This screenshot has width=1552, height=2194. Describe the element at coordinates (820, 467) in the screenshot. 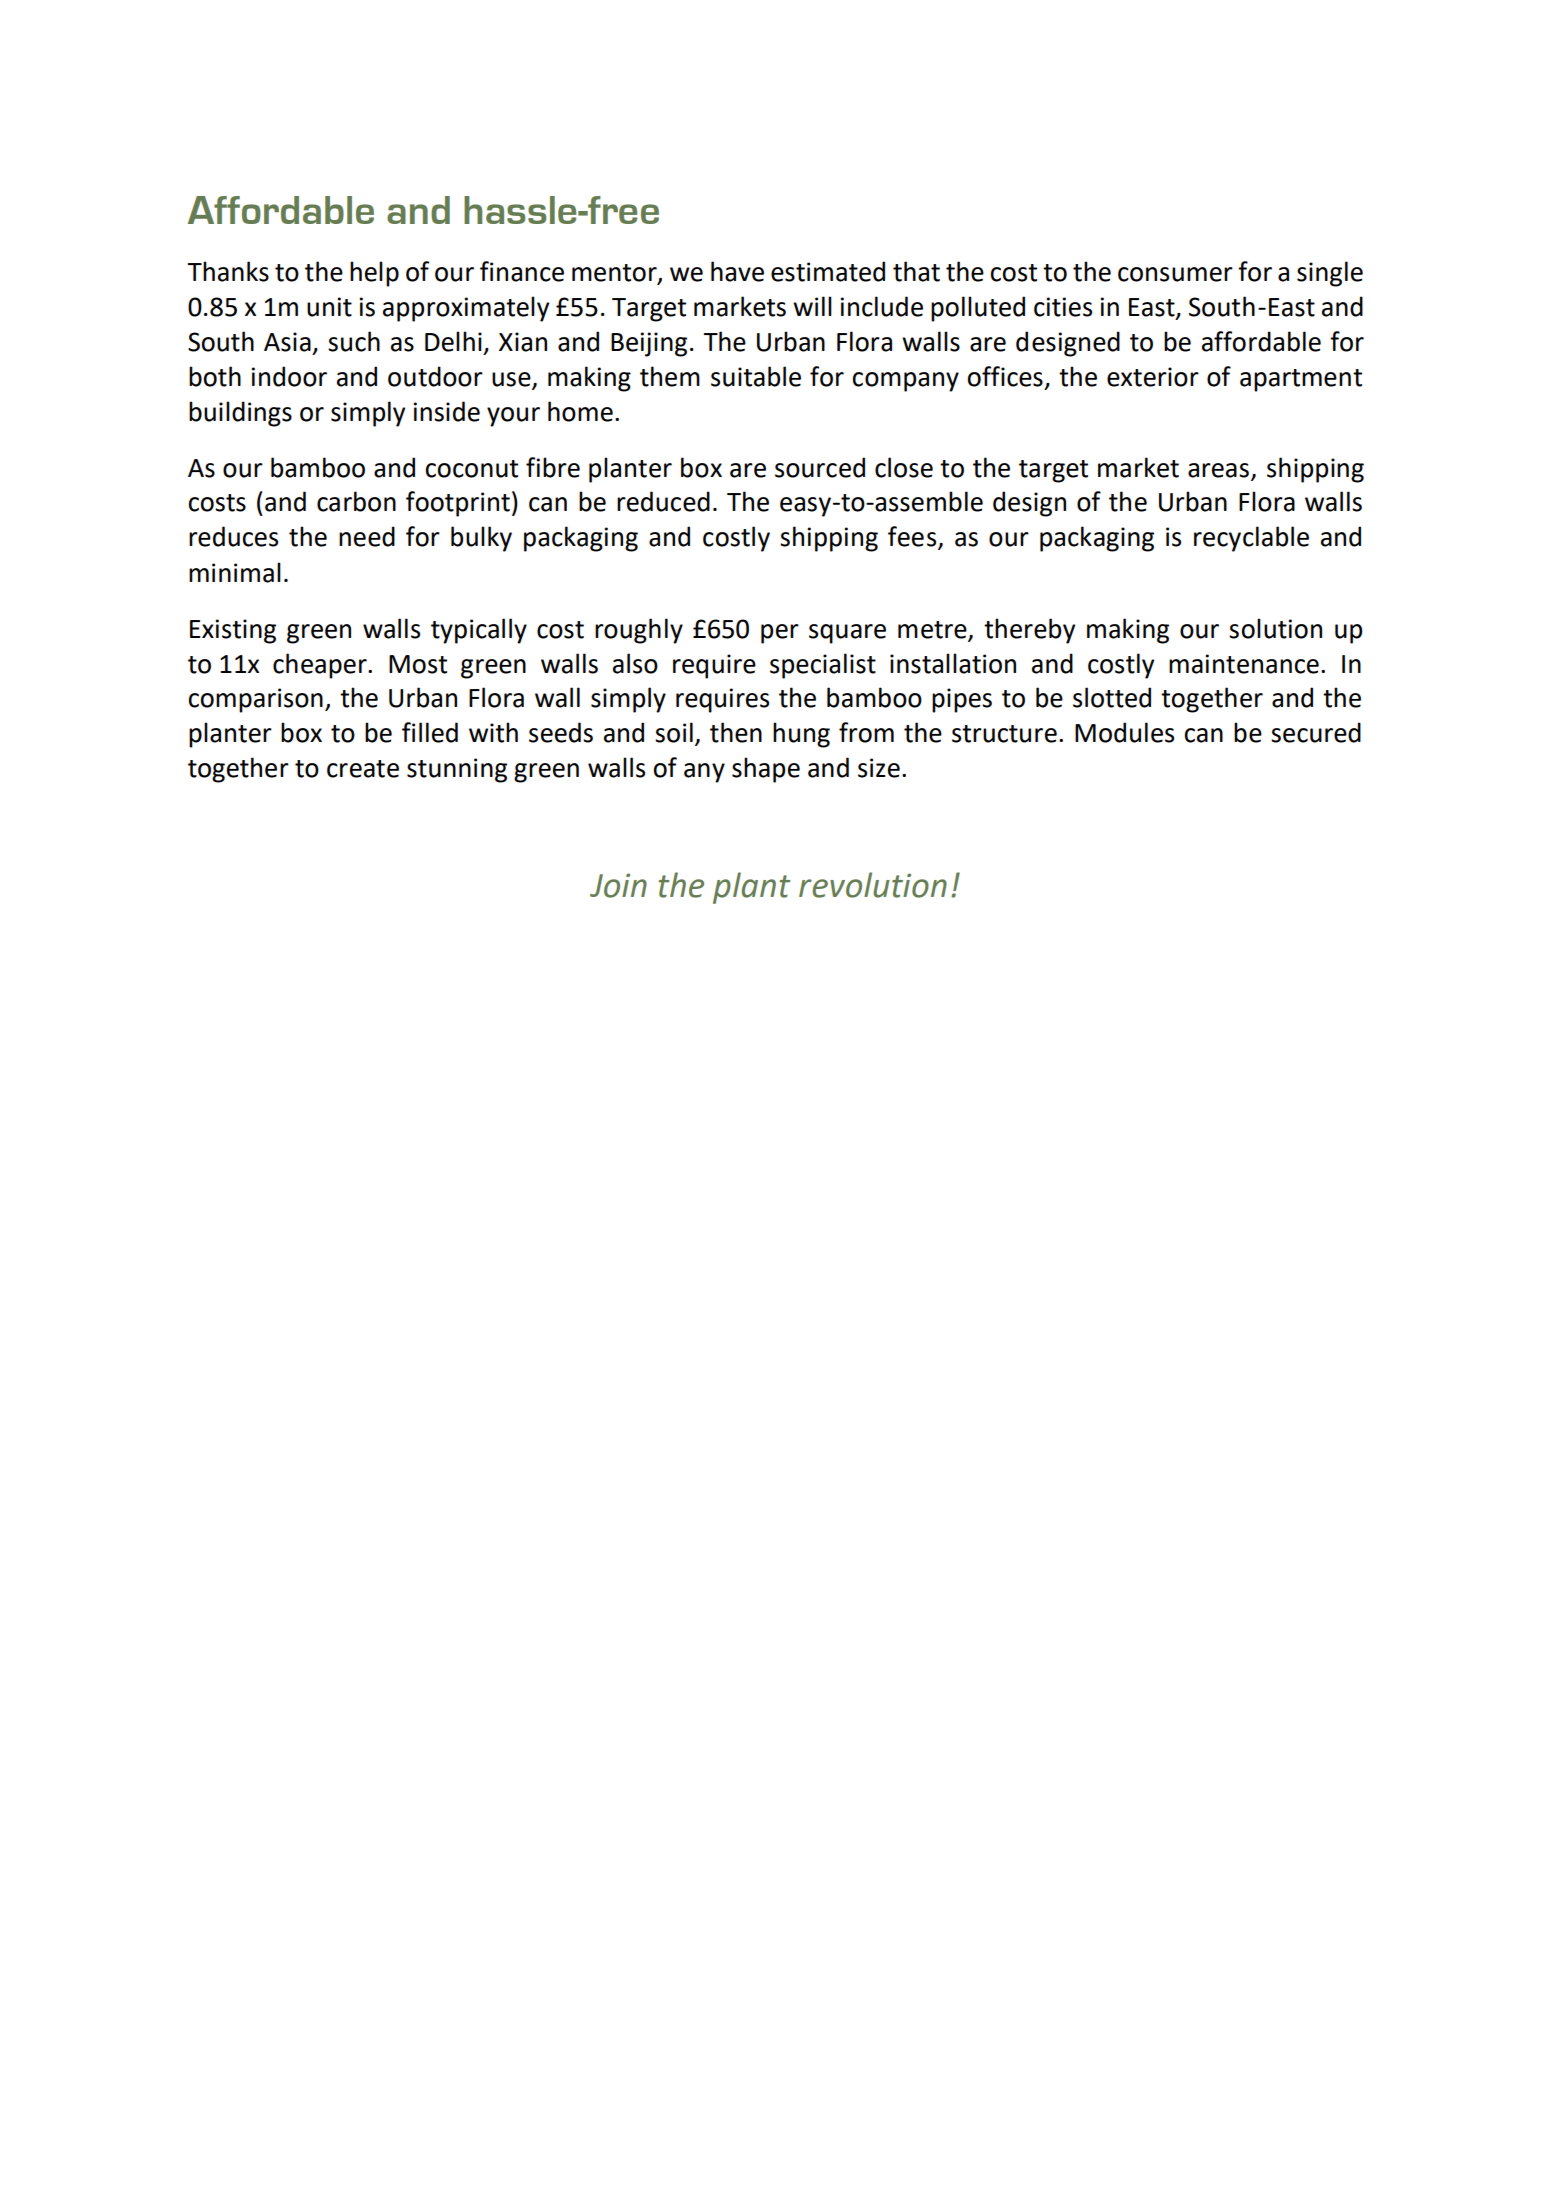

I see `sourced` at that location.
